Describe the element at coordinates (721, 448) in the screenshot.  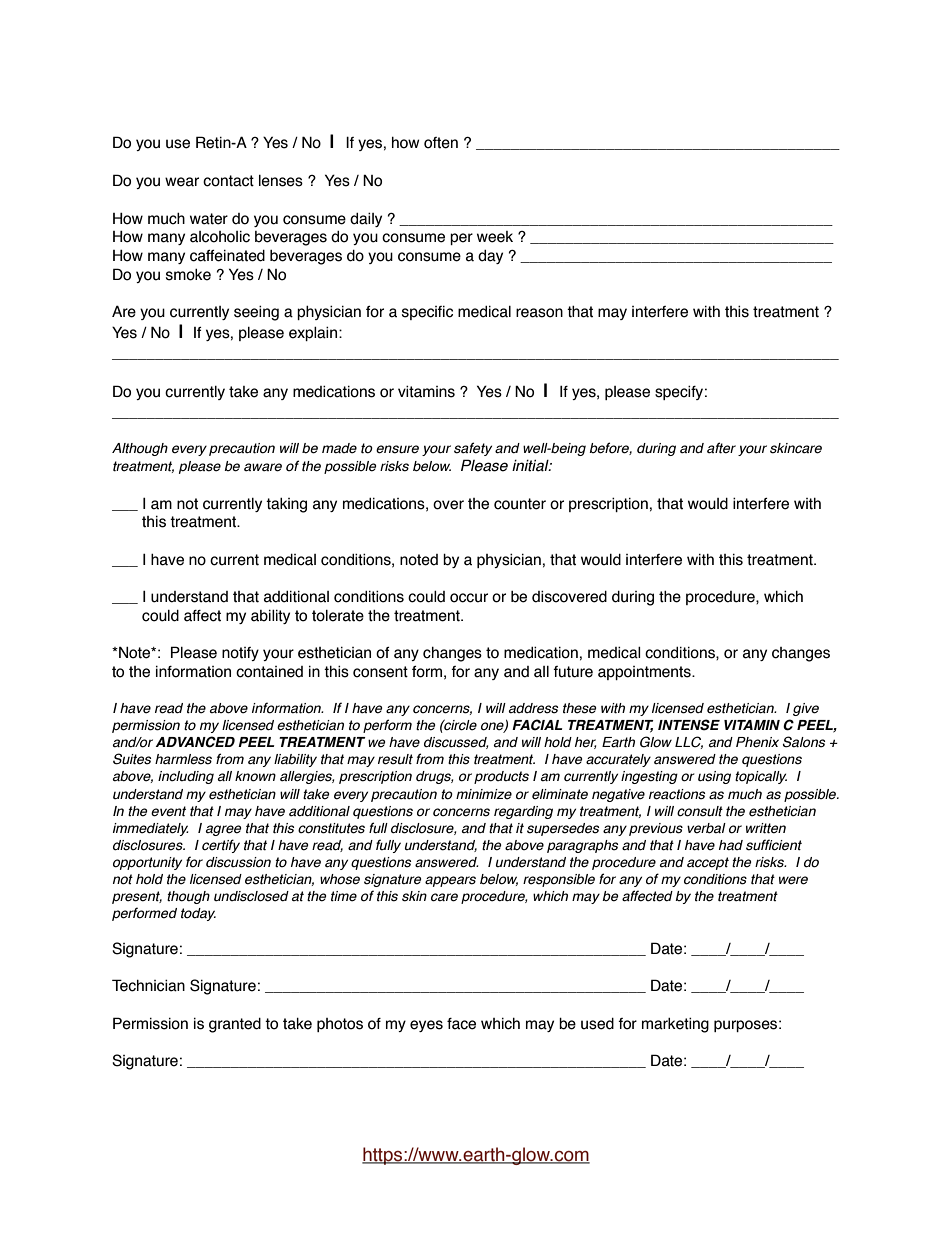
I see `after` at that location.
